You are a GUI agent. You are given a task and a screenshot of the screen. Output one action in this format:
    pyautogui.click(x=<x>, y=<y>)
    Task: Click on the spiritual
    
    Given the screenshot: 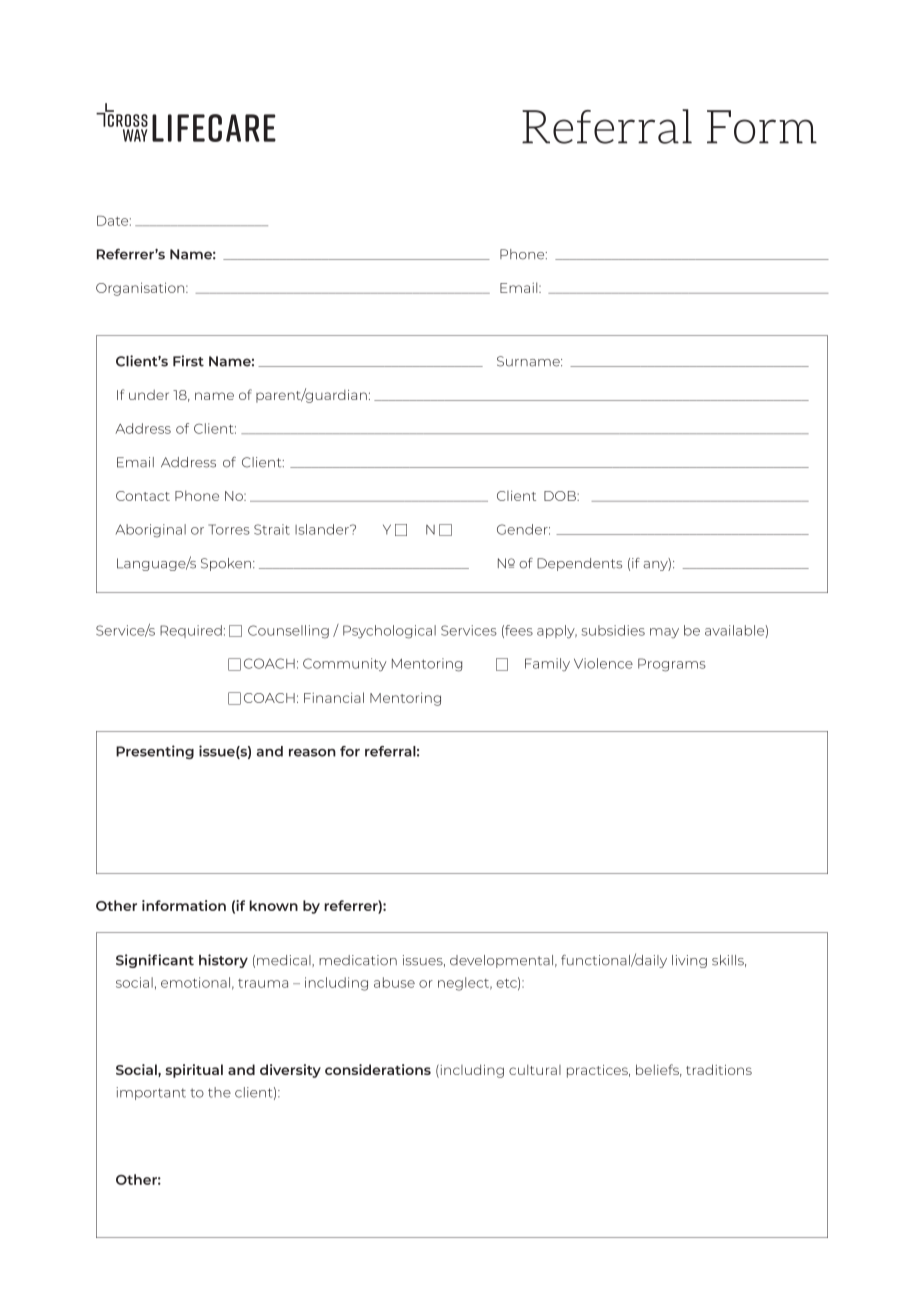 What is the action you would take?
    pyautogui.click(x=194, y=1071)
